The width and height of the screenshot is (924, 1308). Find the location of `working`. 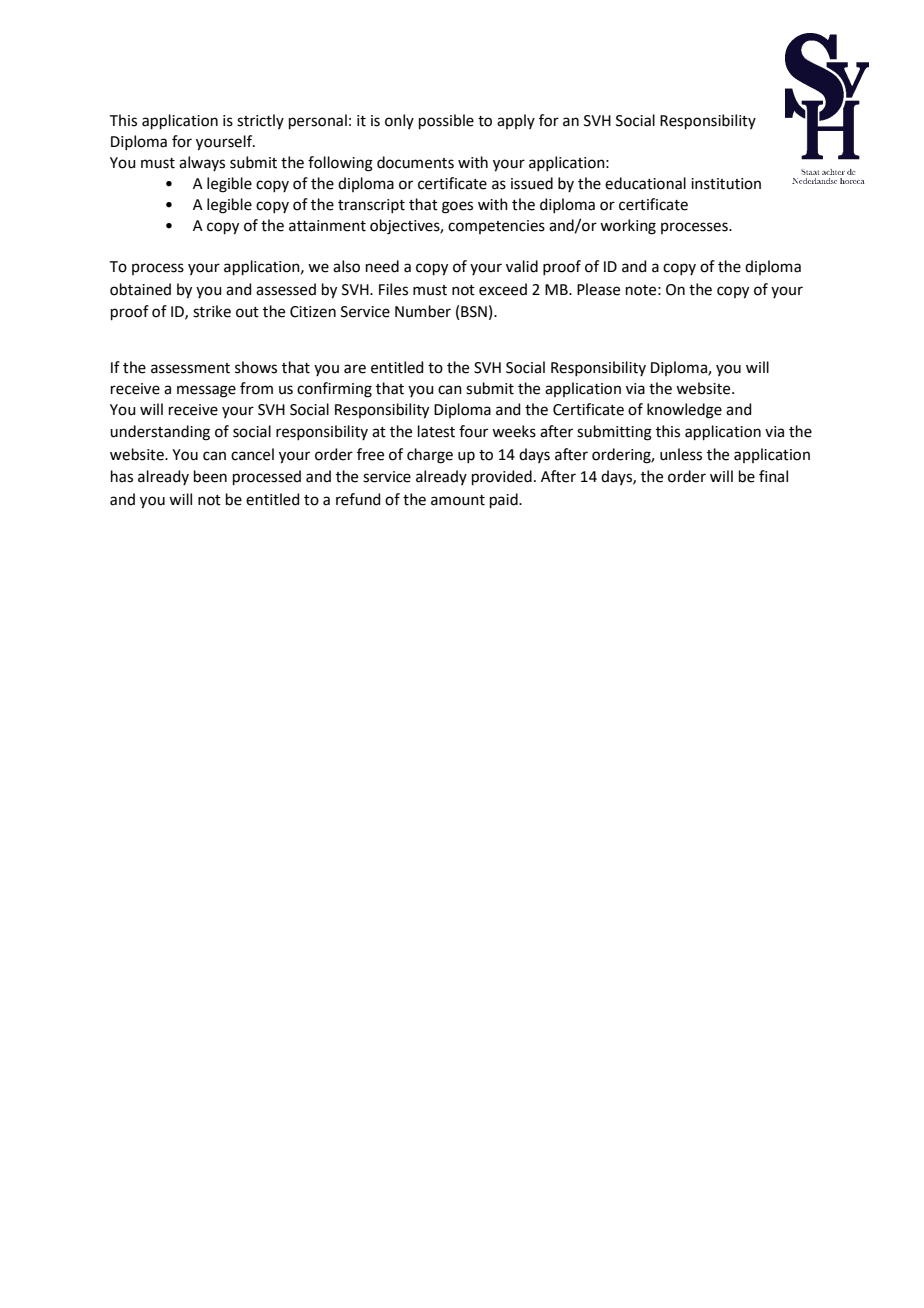

working is located at coordinates (628, 227).
